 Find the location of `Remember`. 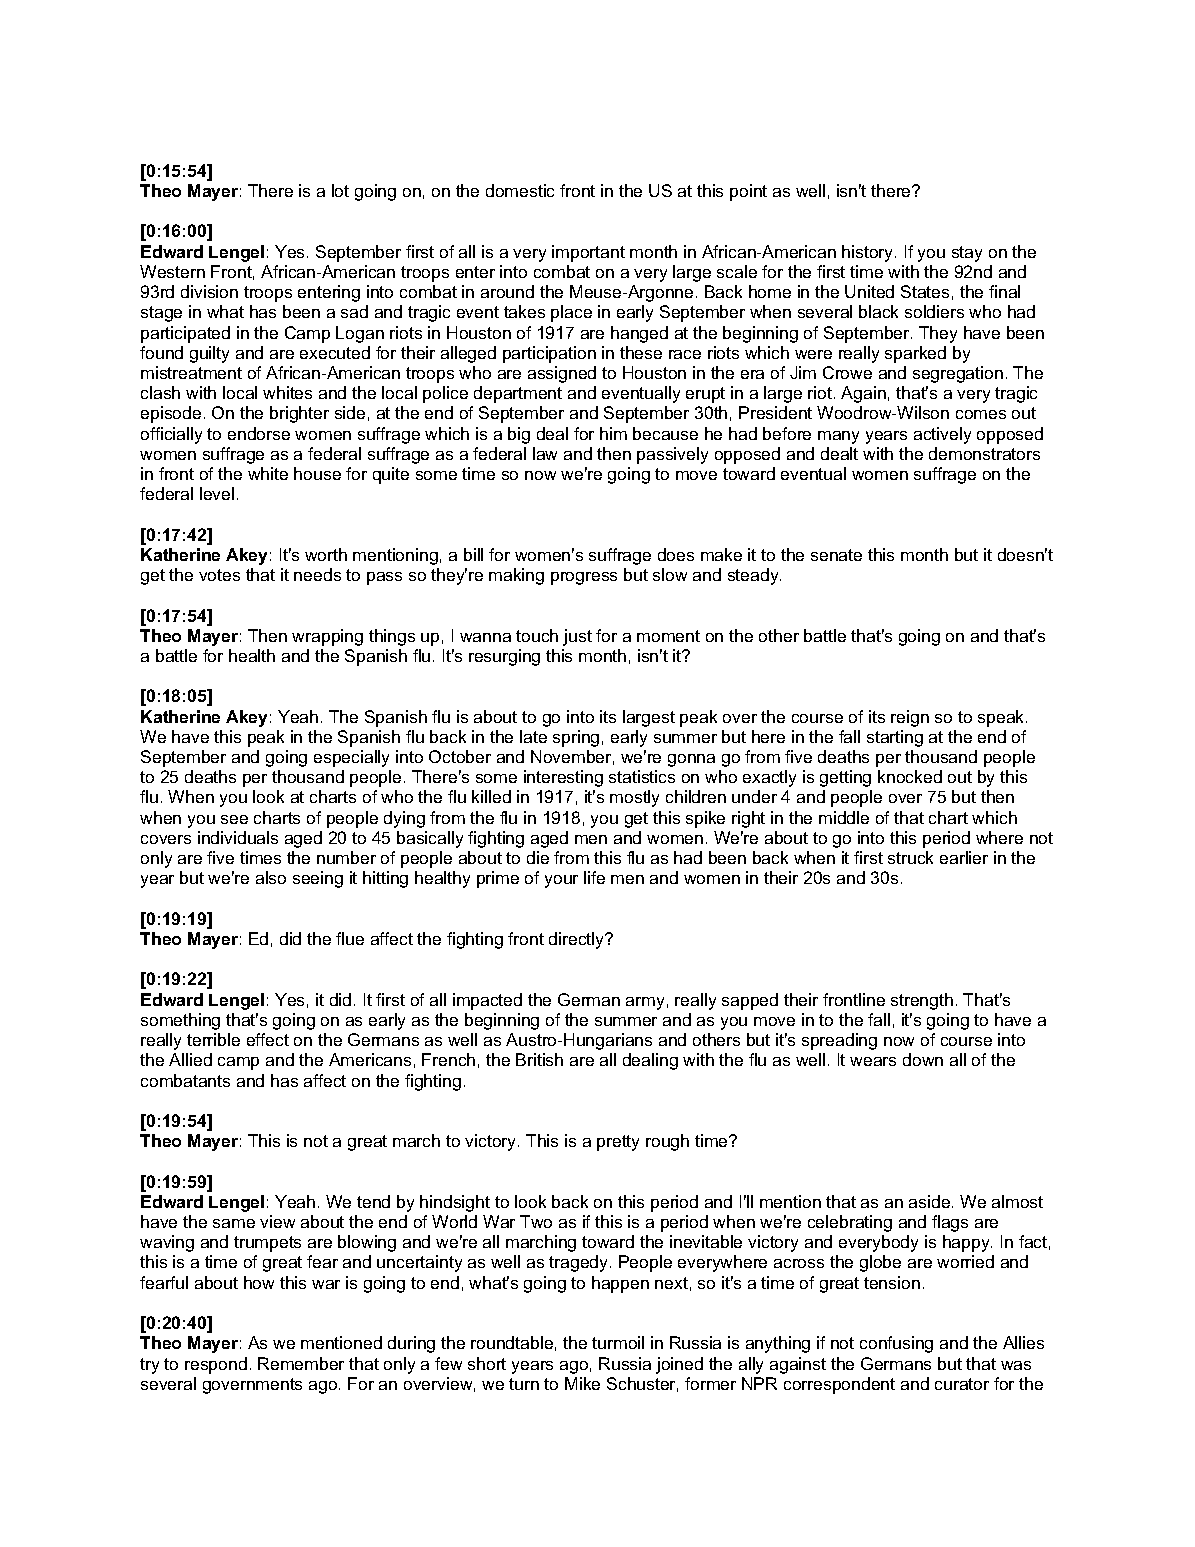

Remember is located at coordinates (301, 1363).
